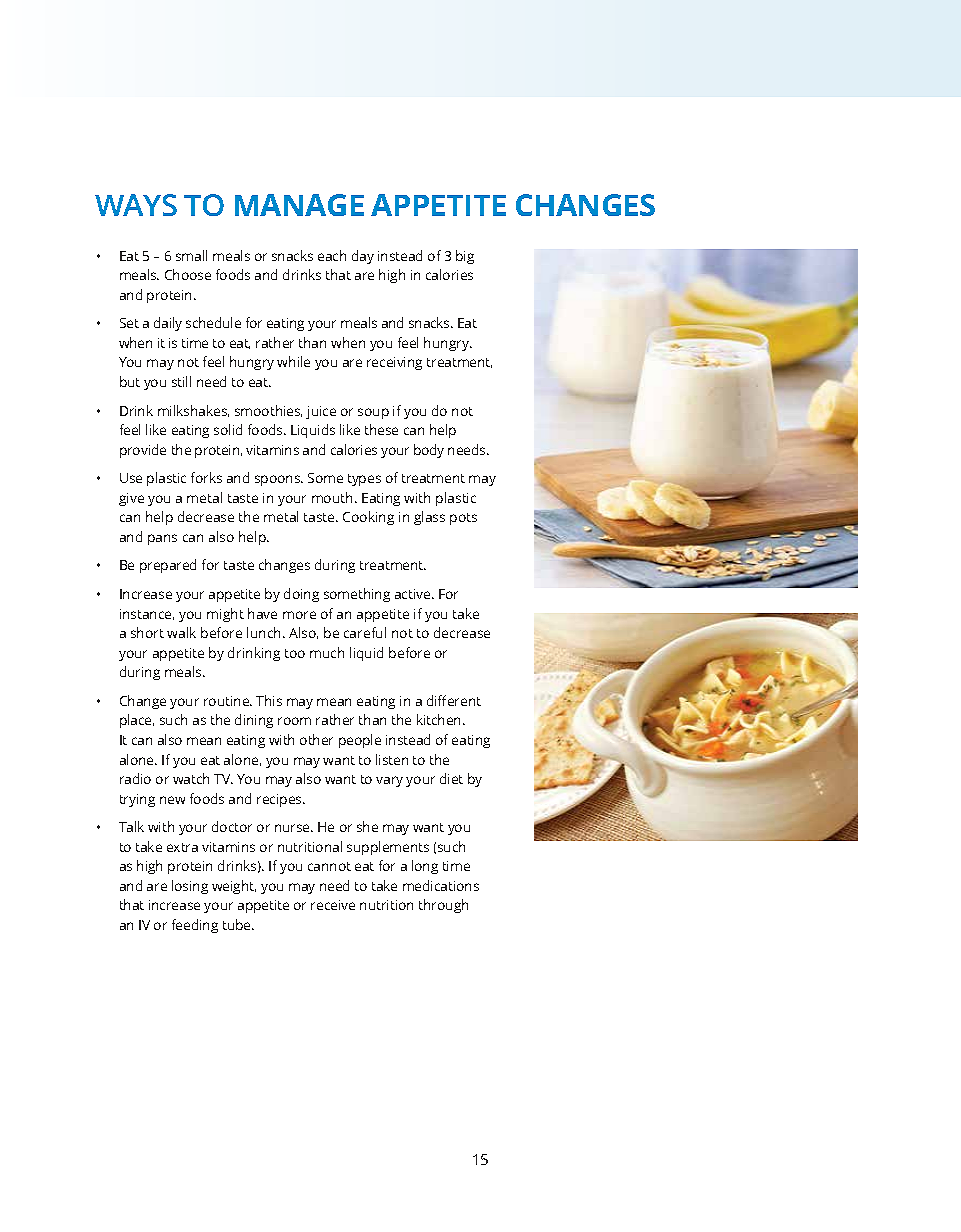  Describe the element at coordinates (299, 205) in the image. I see `MANAGE` at that location.
